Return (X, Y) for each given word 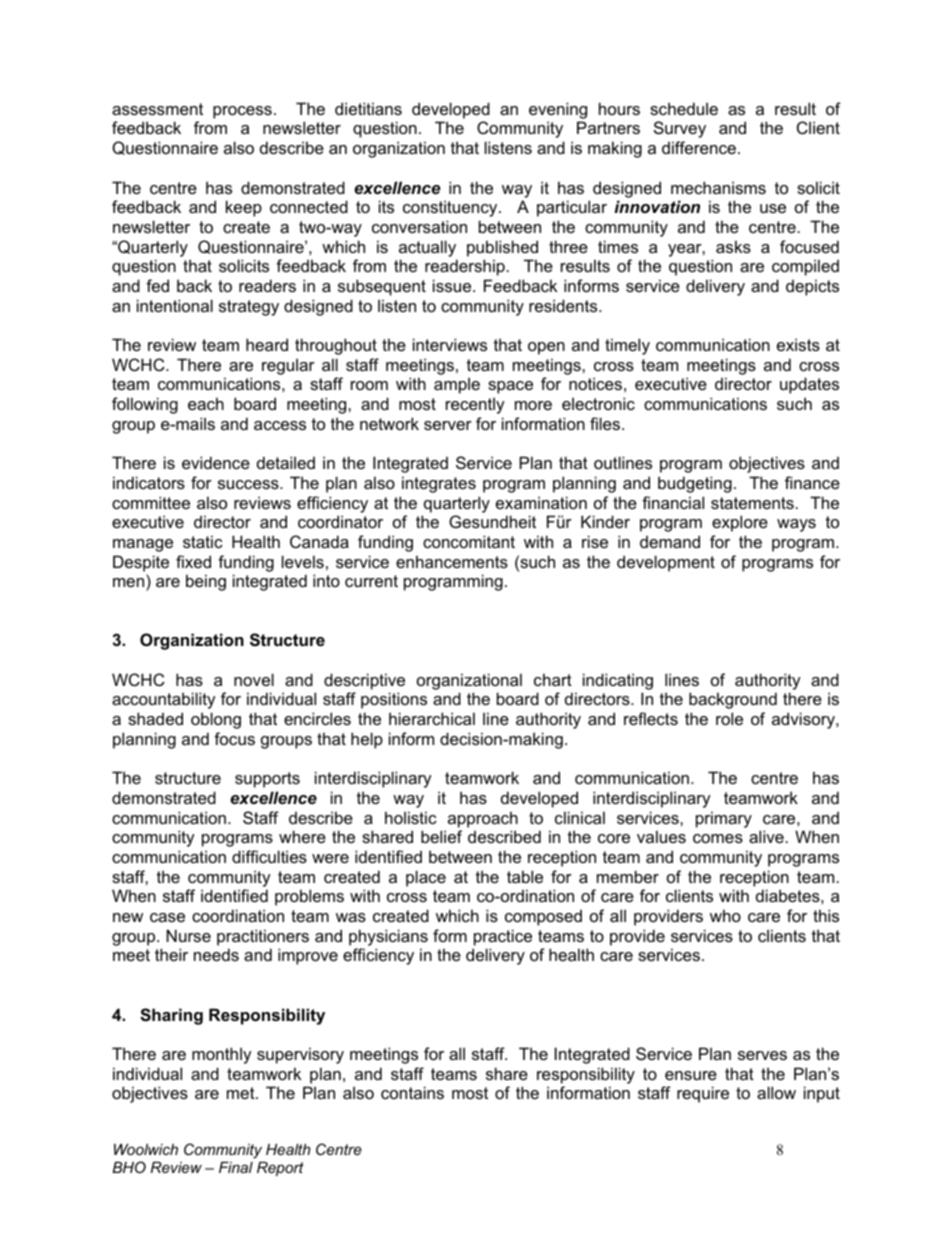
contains (412, 1092)
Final (236, 1167)
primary (724, 819)
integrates (439, 484)
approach (483, 819)
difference (699, 147)
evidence (216, 462)
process (242, 112)
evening (558, 110)
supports (267, 780)
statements (753, 503)
